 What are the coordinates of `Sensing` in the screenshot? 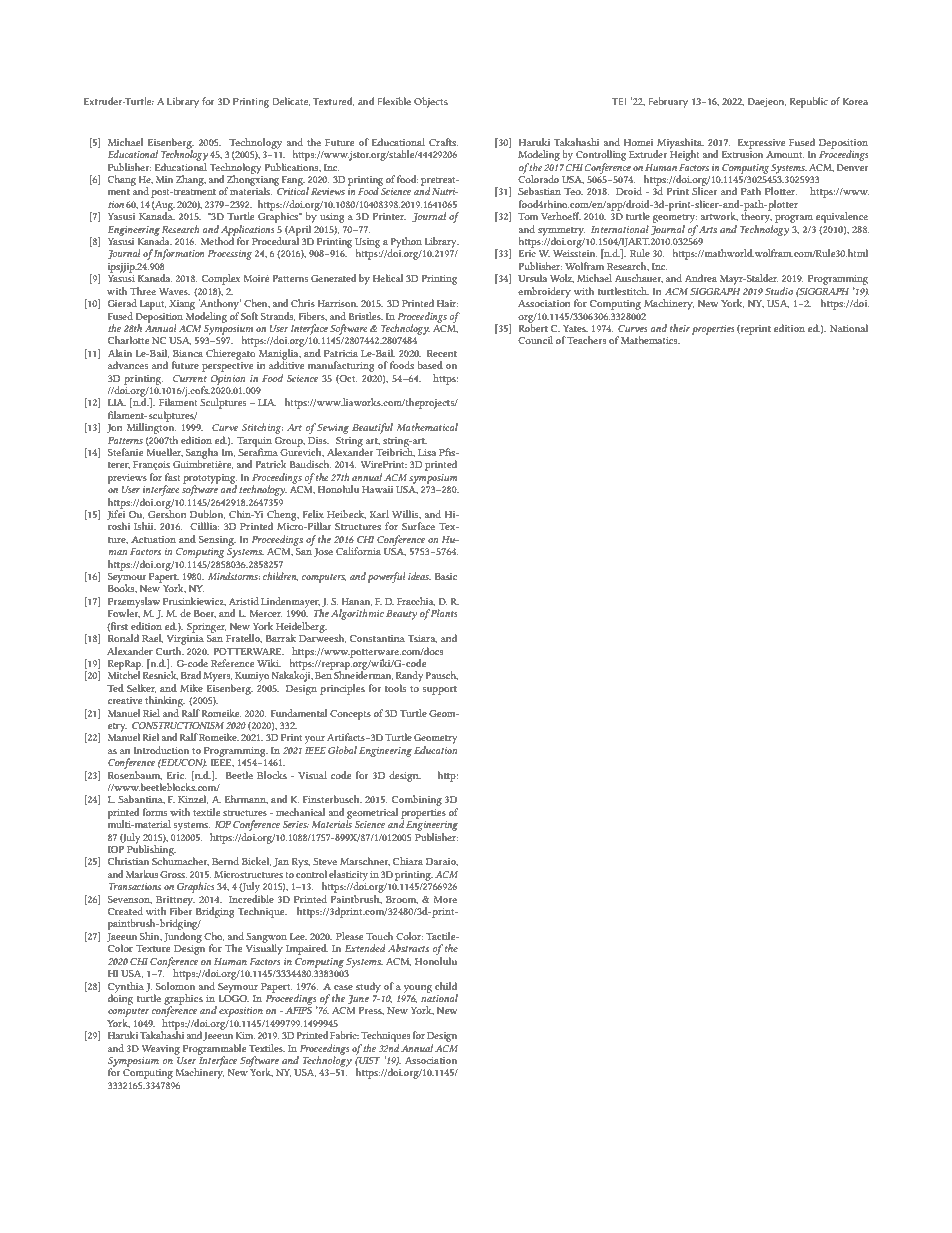 It's located at (217, 541).
